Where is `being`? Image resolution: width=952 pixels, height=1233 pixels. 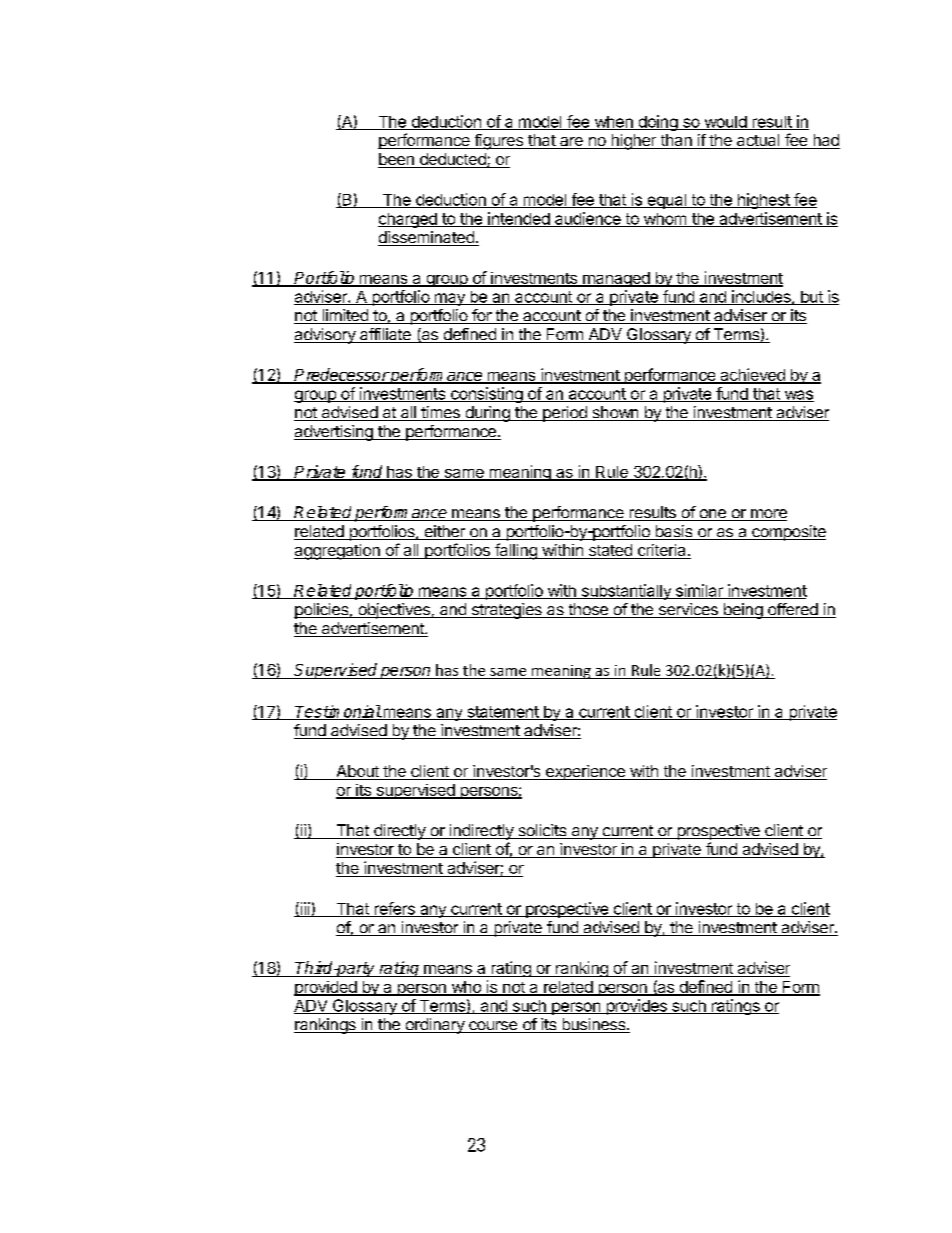 being is located at coordinates (742, 611).
